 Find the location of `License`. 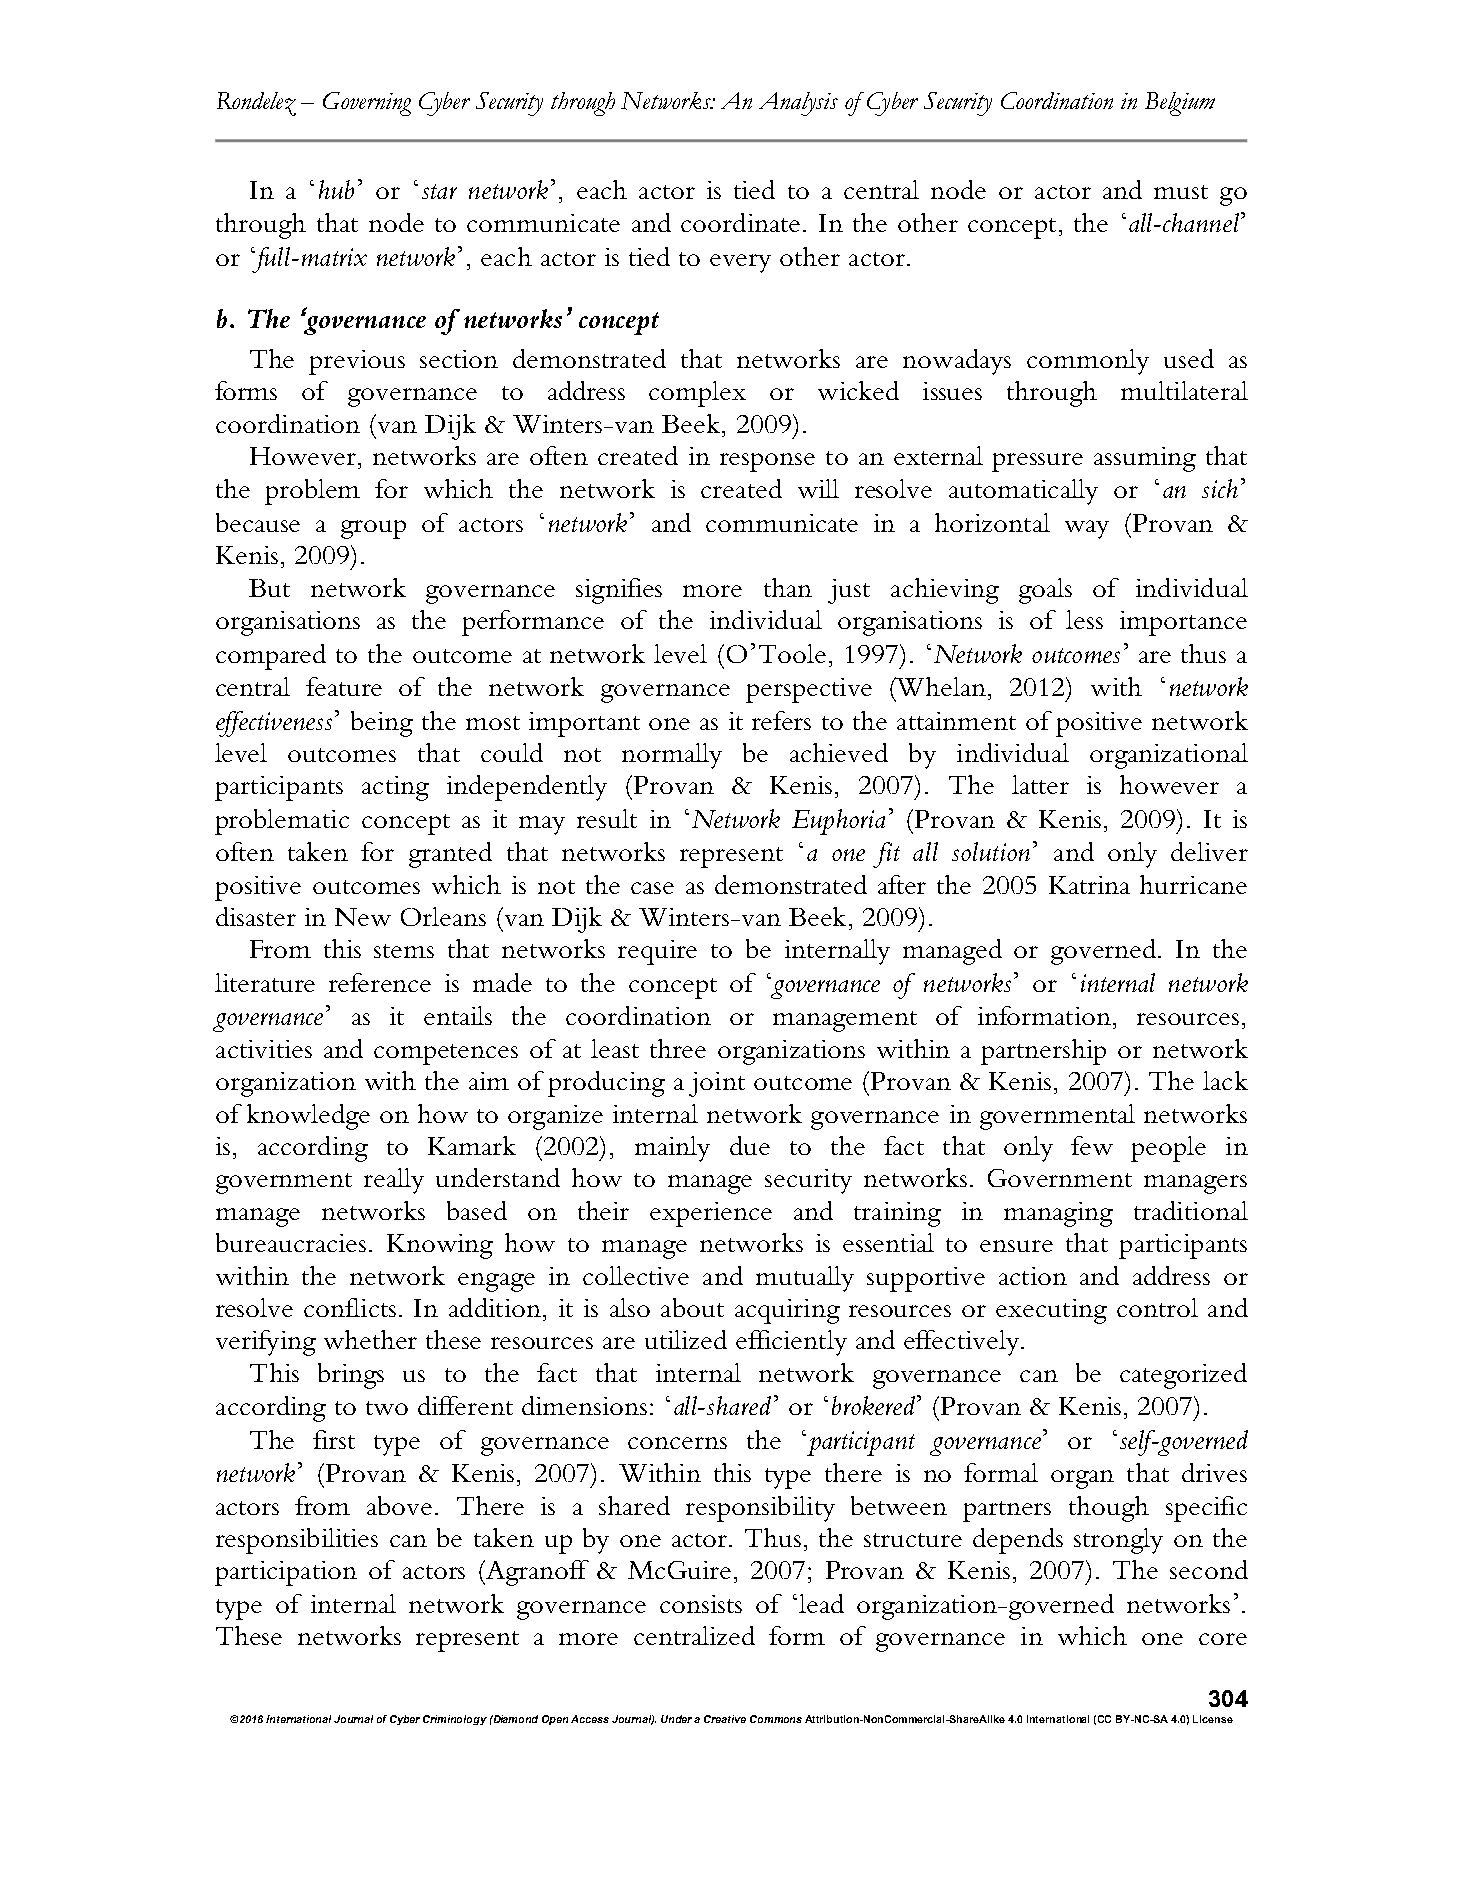

License is located at coordinates (1213, 1719).
